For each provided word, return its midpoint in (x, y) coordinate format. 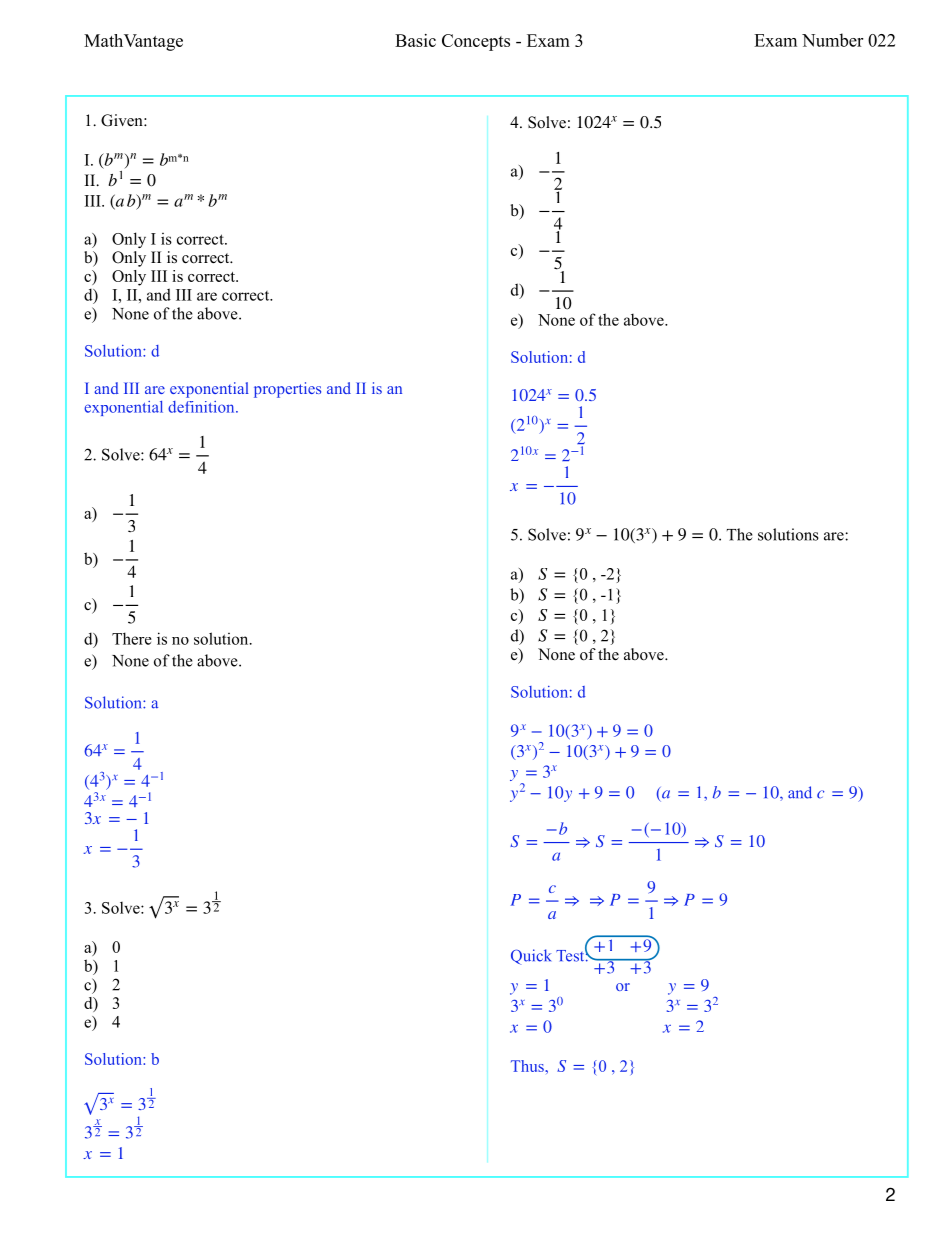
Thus (528, 1066)
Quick (531, 957)
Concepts (476, 42)
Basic (415, 40)
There (132, 638)
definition (202, 407)
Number (832, 40)
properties (287, 390)
